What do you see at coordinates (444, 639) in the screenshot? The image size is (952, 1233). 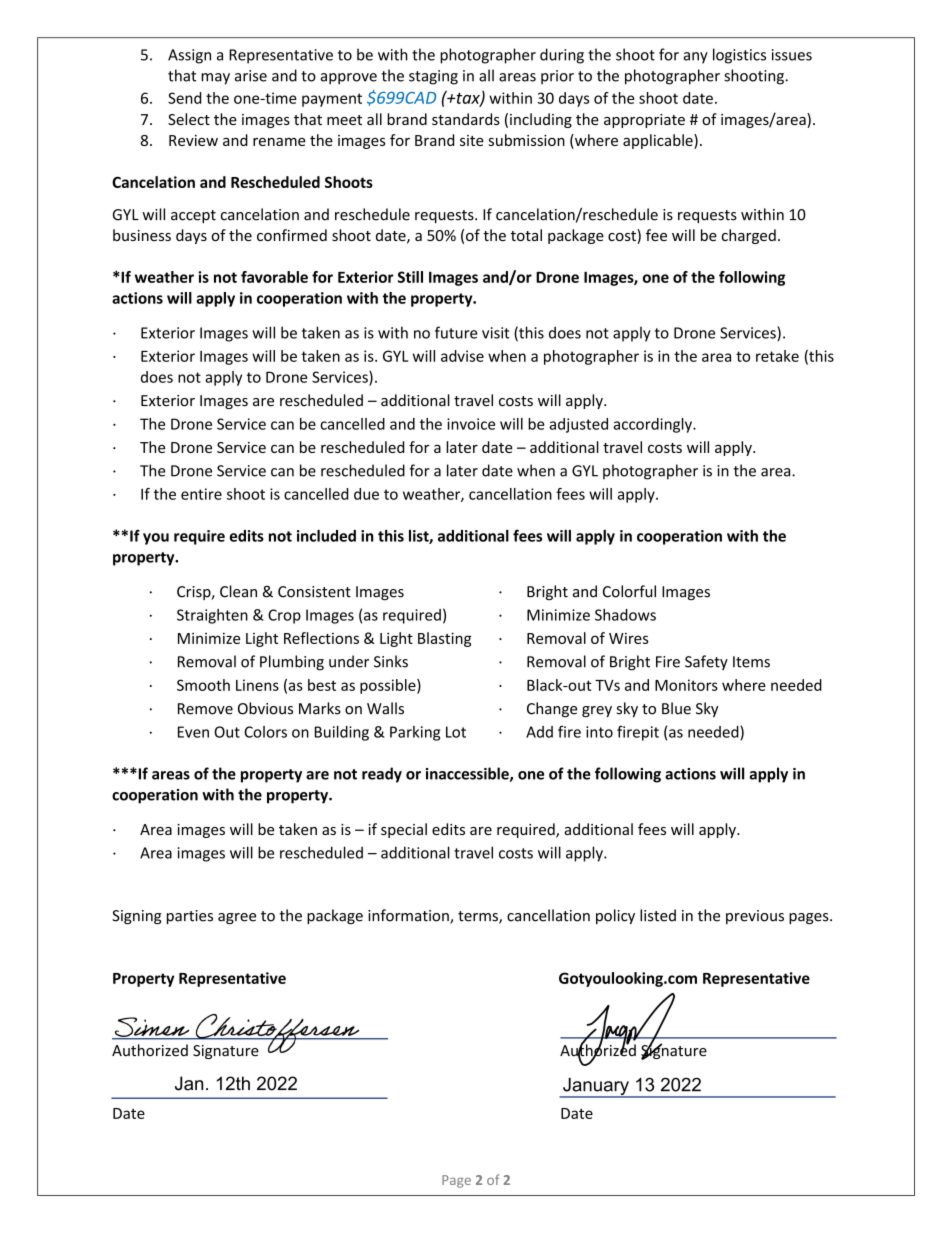 I see `Blasting` at bounding box center [444, 639].
